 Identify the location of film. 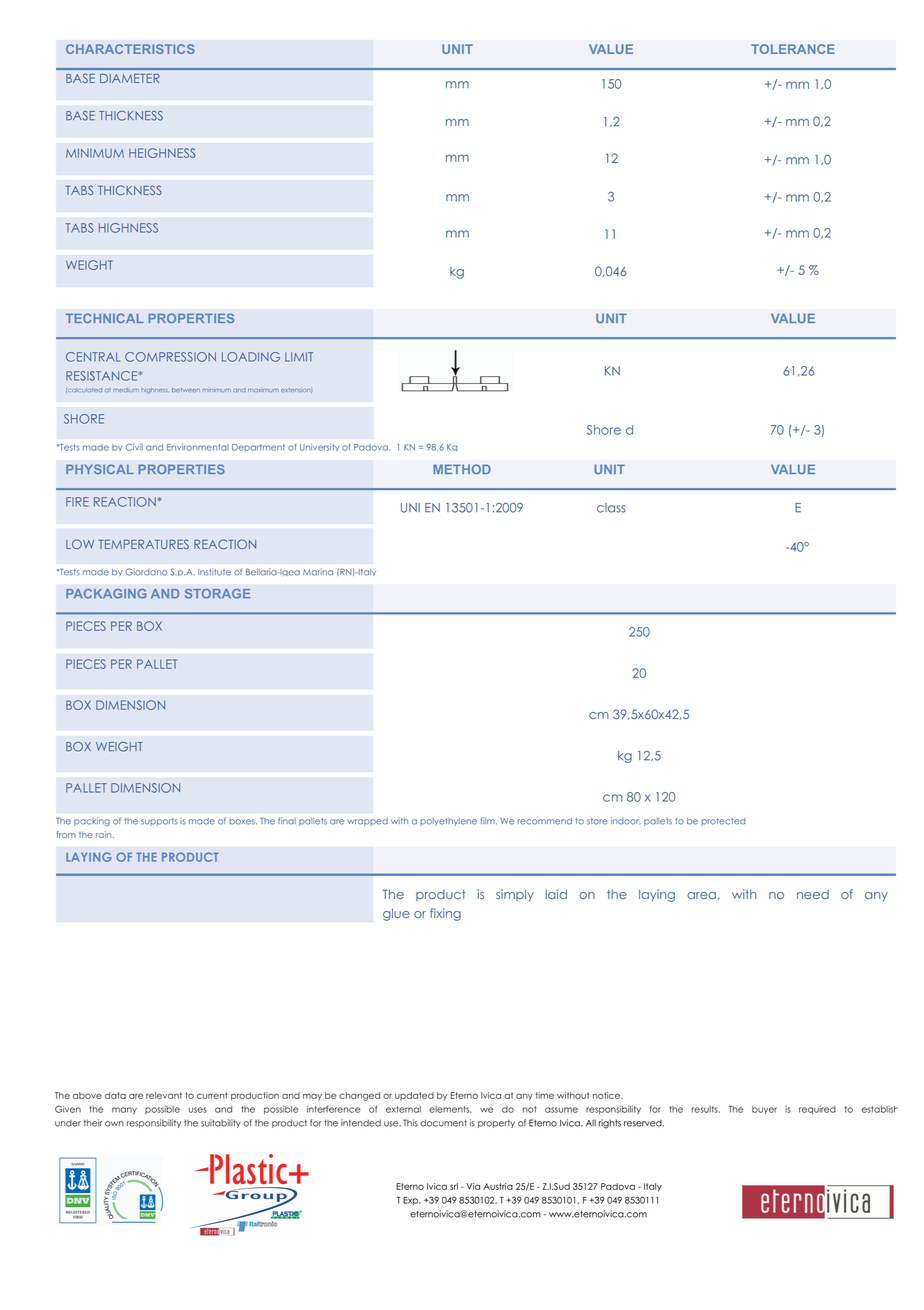
(488, 820).
